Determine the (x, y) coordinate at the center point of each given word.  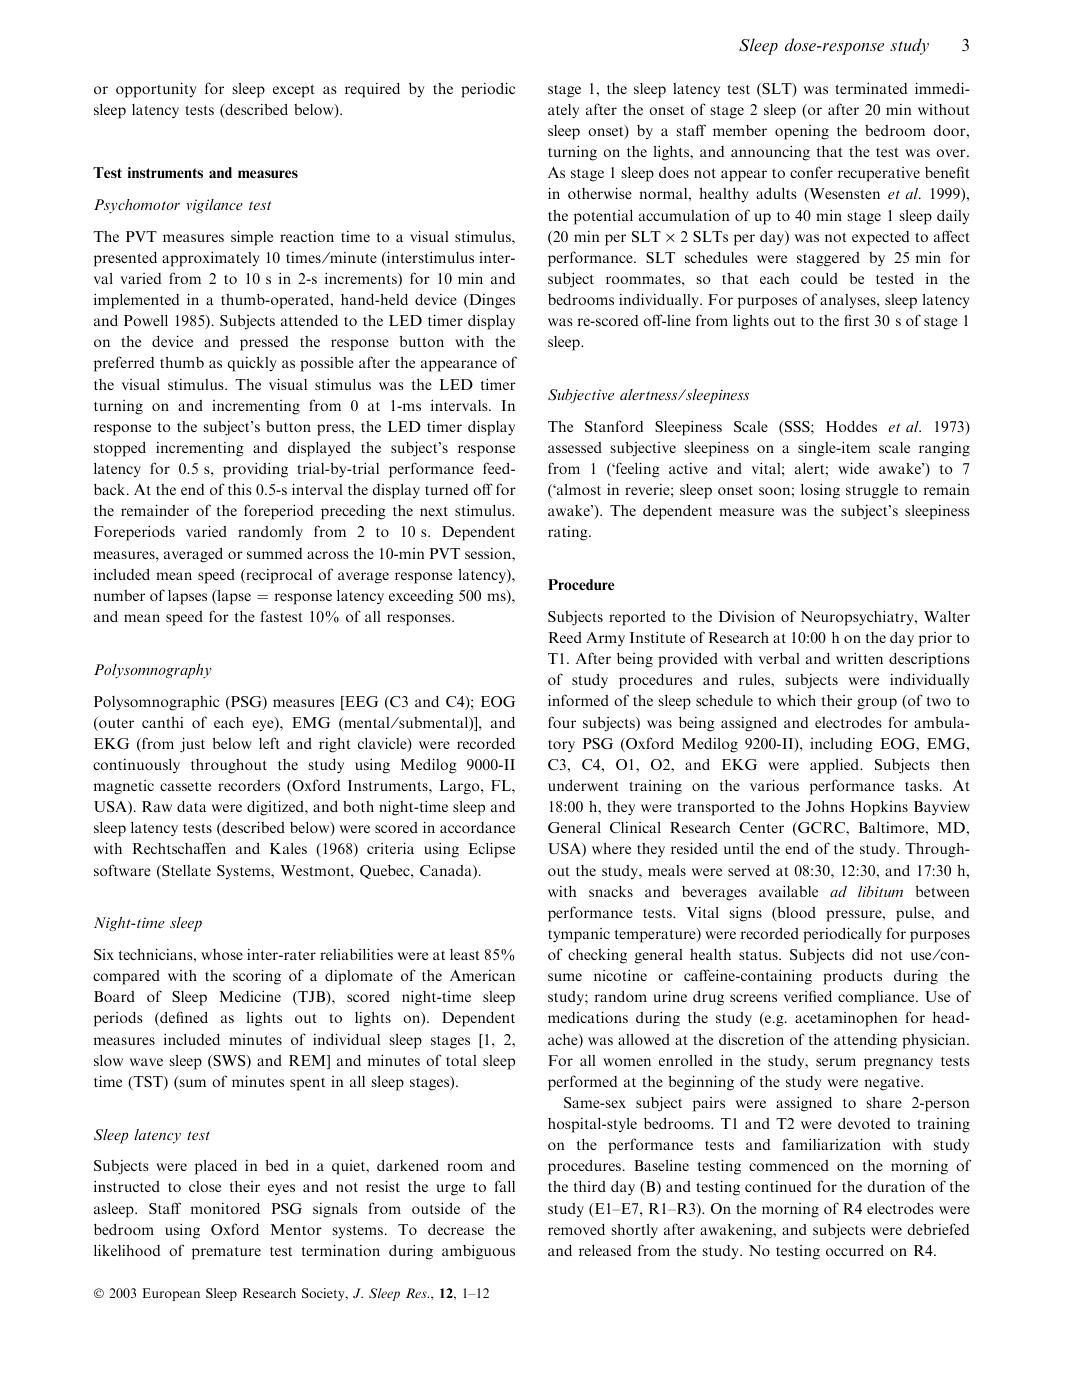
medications (588, 1017)
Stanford (614, 426)
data (191, 806)
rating (569, 533)
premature (226, 1253)
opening (802, 132)
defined (183, 1018)
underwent (583, 785)
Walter (947, 616)
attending (865, 1041)
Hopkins (879, 808)
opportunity (156, 90)
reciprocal (278, 576)
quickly (252, 364)
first (856, 320)
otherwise (600, 193)
